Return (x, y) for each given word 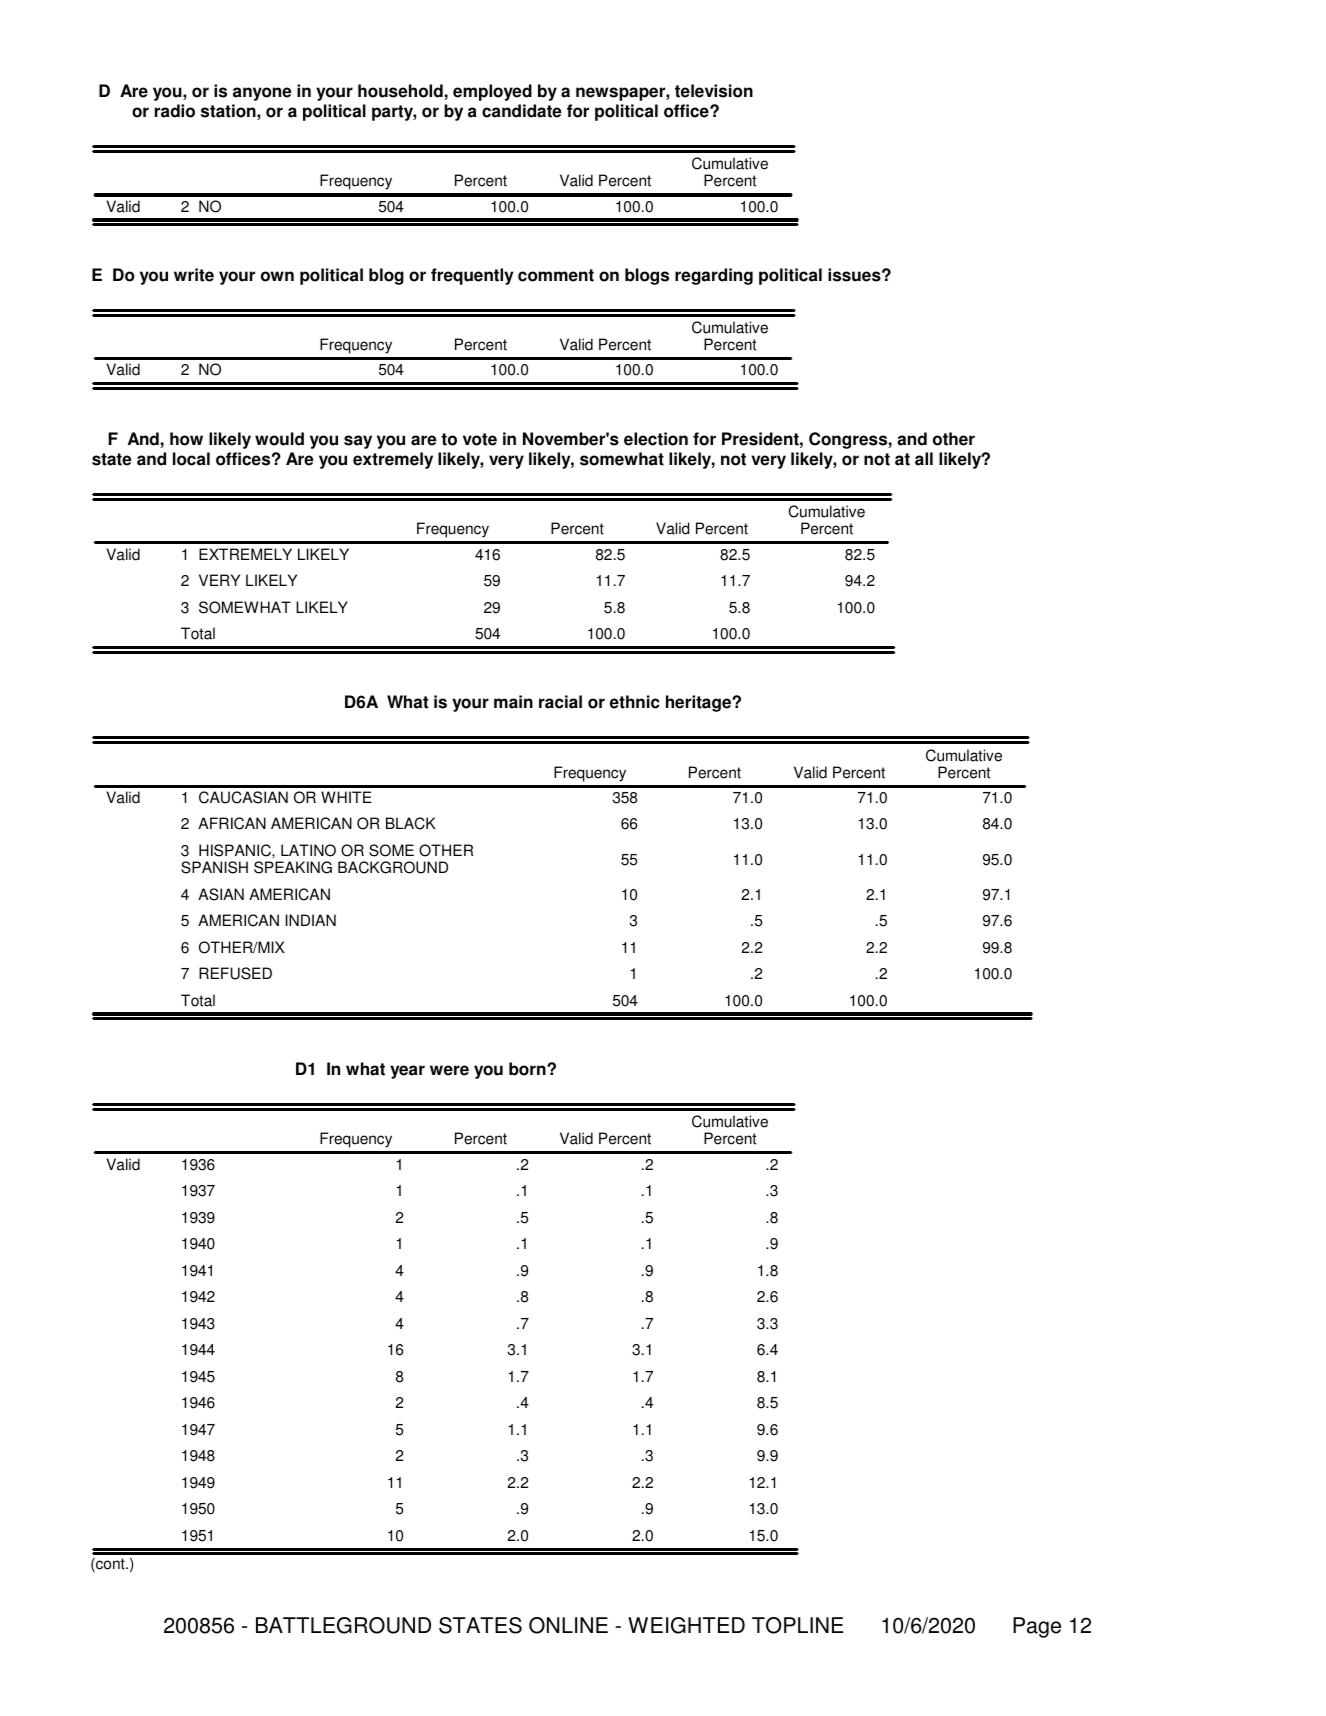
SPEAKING (293, 867)
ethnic (635, 702)
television (714, 91)
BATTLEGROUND (343, 1625)
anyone (262, 94)
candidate (522, 111)
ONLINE (568, 1625)
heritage (699, 703)
